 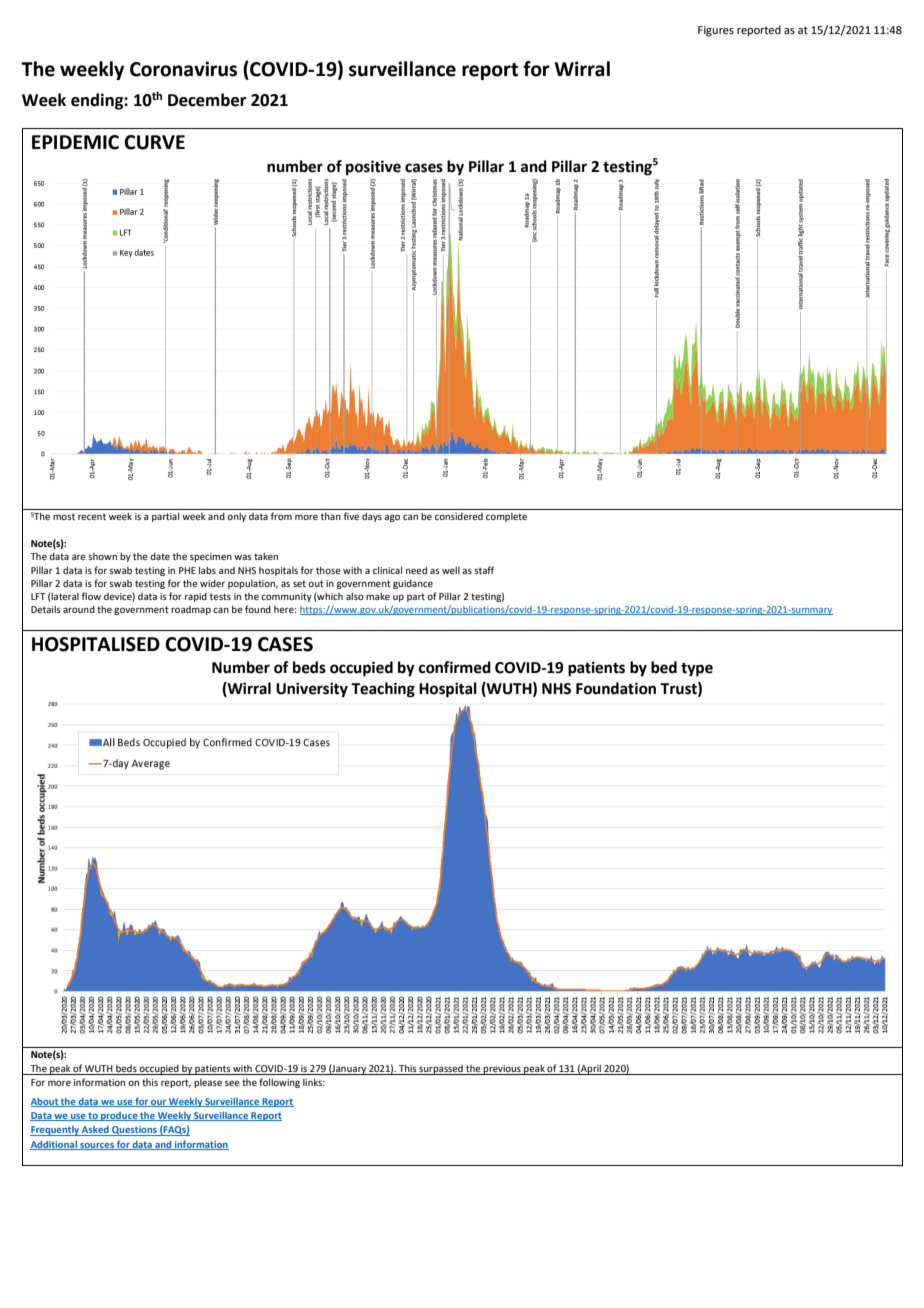 I want to click on produce, so click(x=119, y=1116).
